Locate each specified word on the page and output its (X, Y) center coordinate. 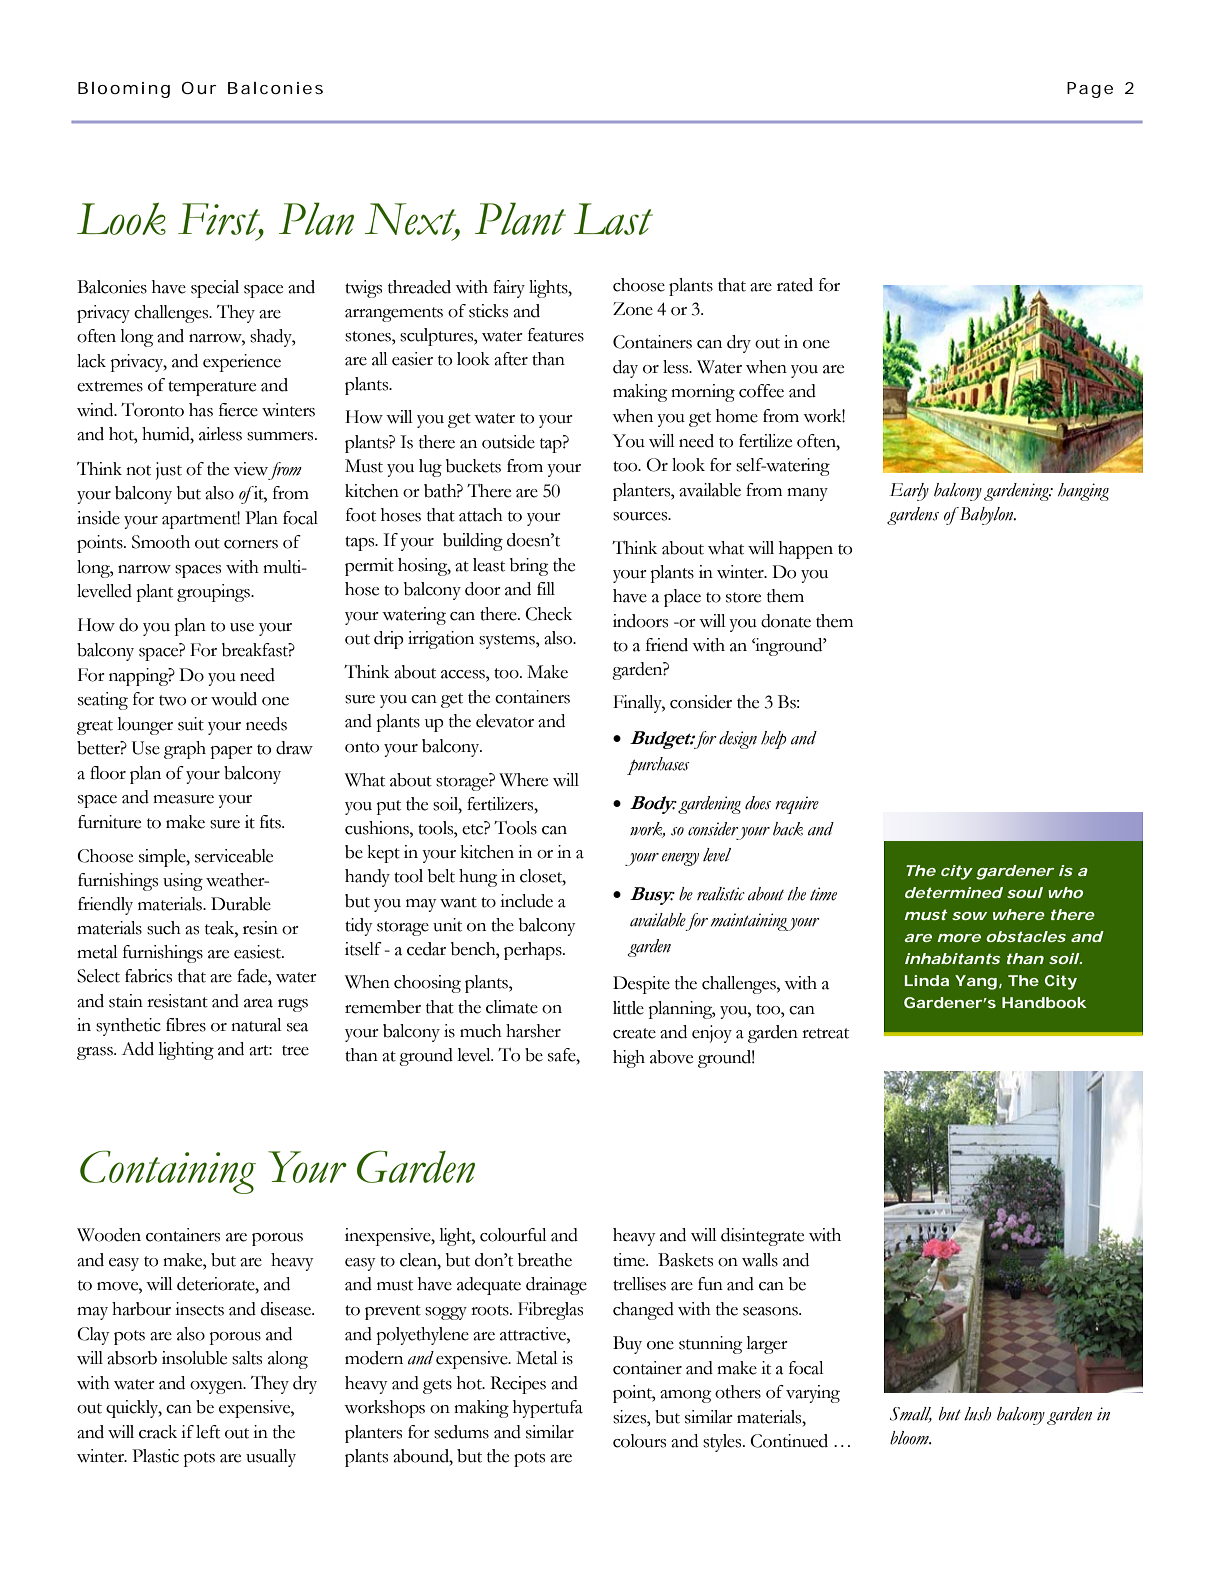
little (628, 1008)
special (215, 289)
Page (1090, 90)
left (208, 1432)
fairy (509, 289)
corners (251, 544)
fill (546, 588)
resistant (177, 1001)
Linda (927, 980)
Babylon (986, 516)
